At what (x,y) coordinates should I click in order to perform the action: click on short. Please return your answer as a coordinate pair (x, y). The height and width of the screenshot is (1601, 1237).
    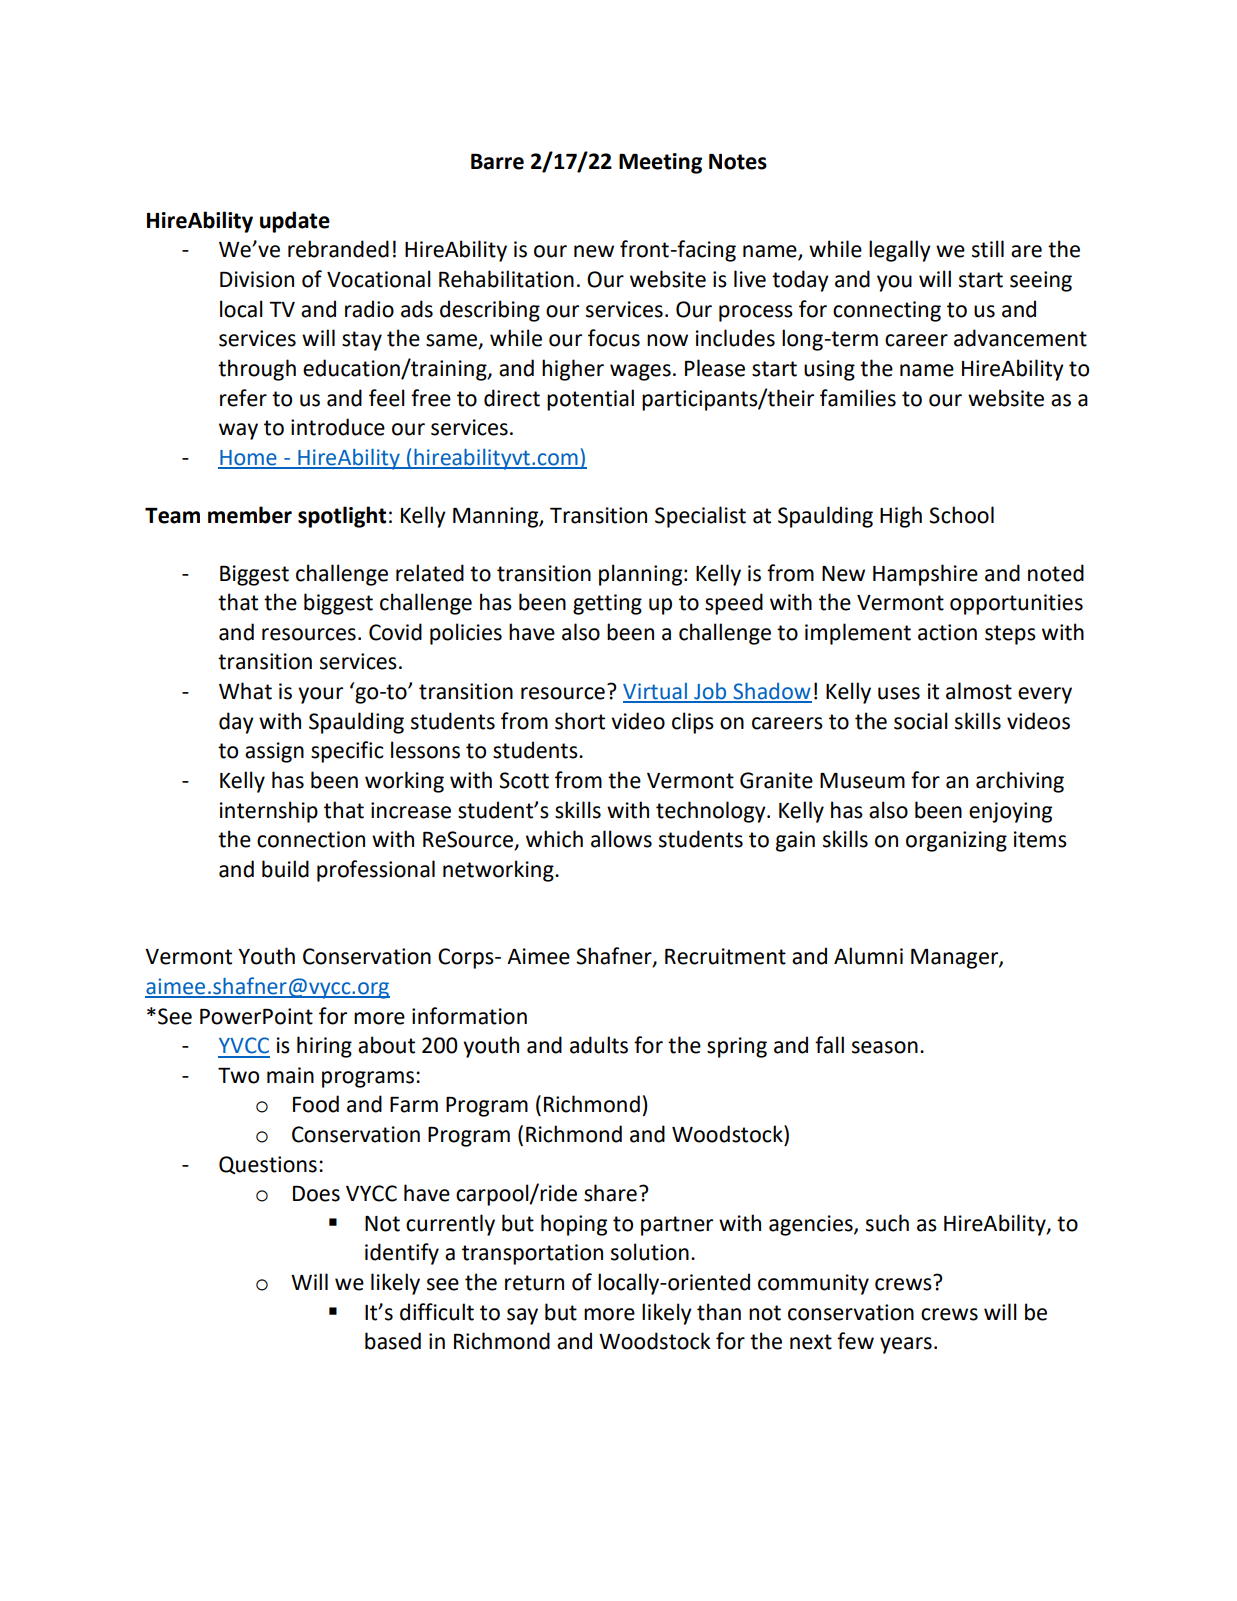
    Looking at the image, I should click on (580, 721).
